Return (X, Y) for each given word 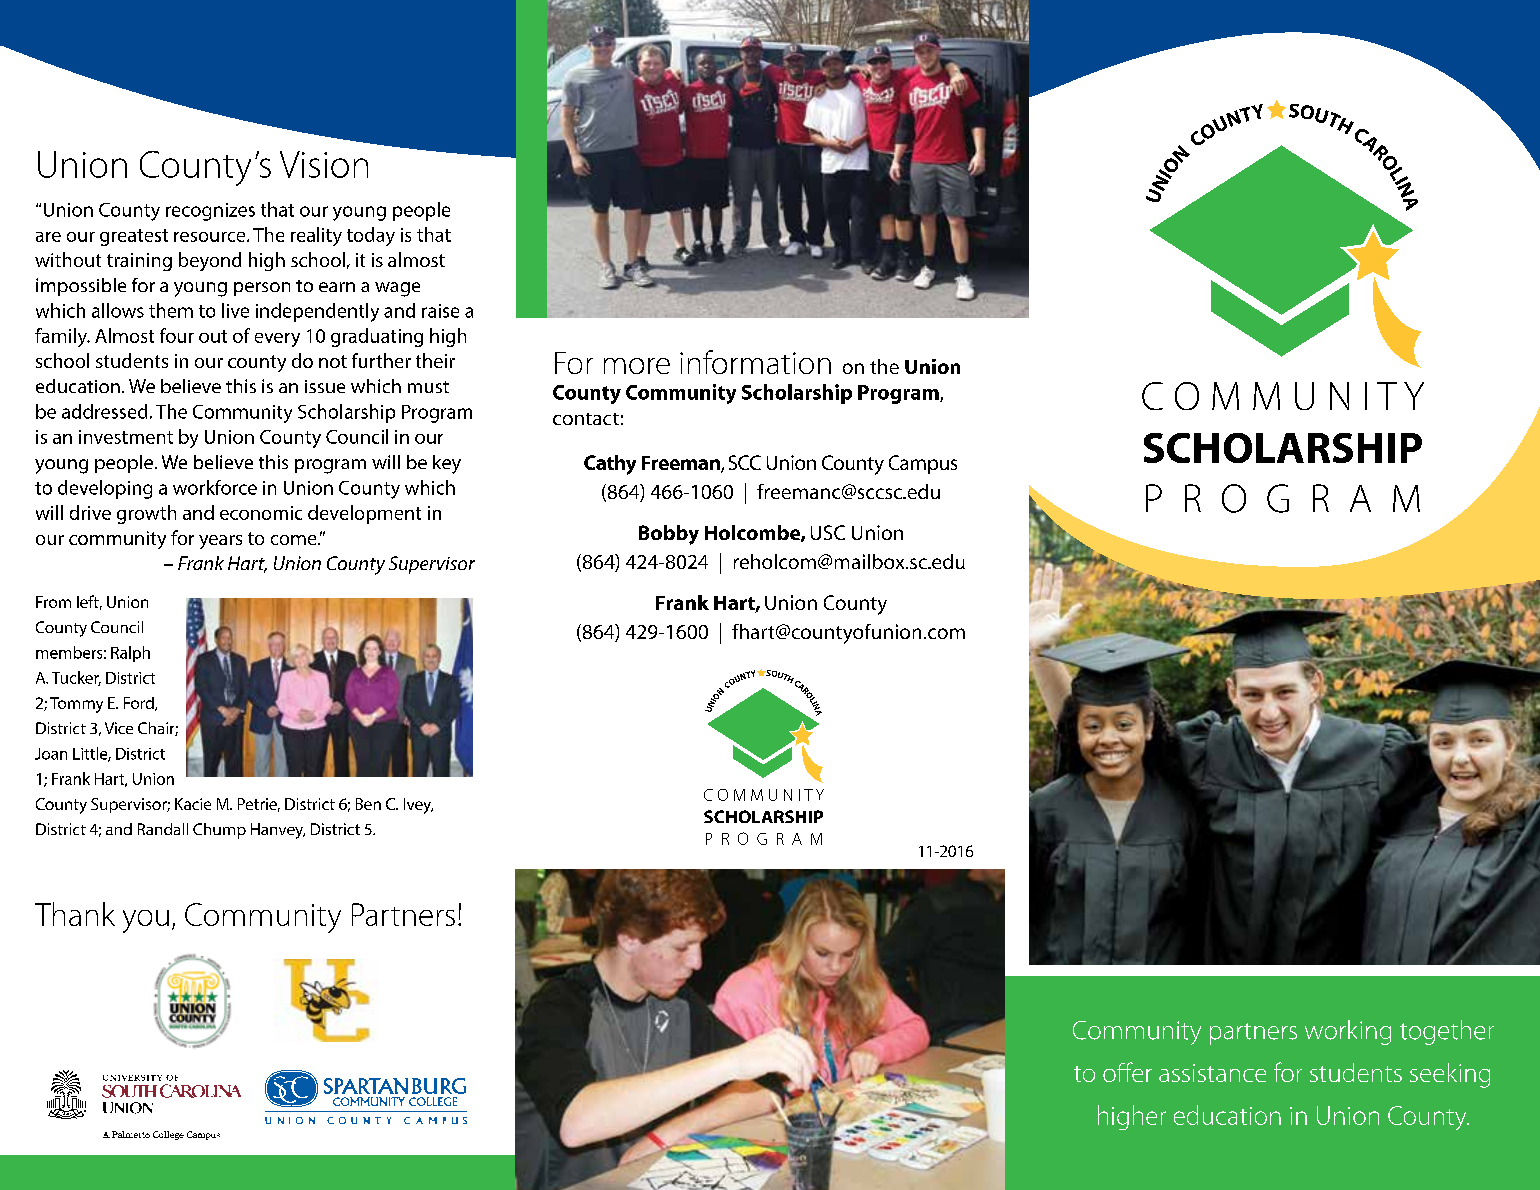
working (1348, 1032)
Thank (75, 914)
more (637, 366)
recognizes (210, 212)
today (371, 236)
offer (1127, 1072)
